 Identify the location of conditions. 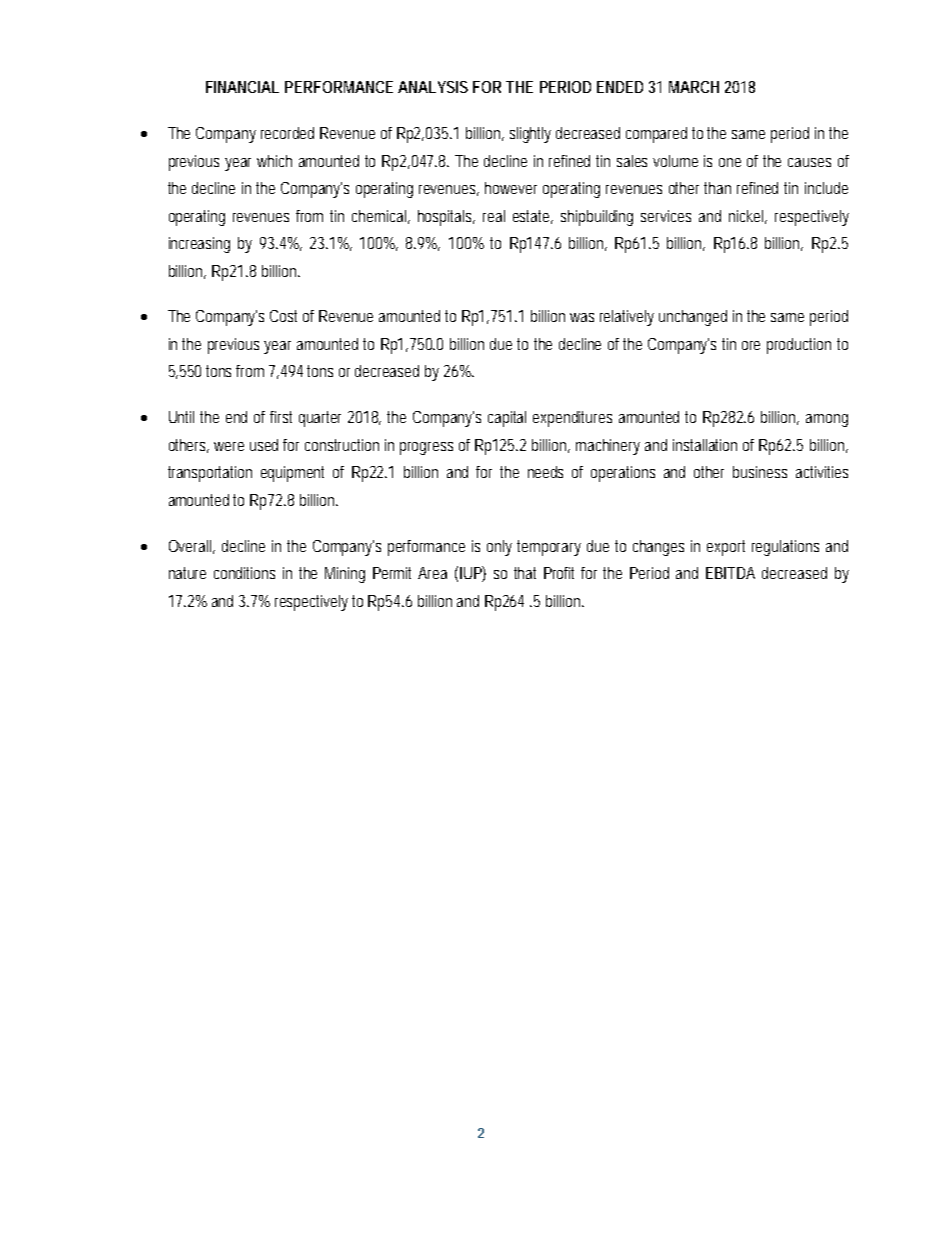
(244, 573).
